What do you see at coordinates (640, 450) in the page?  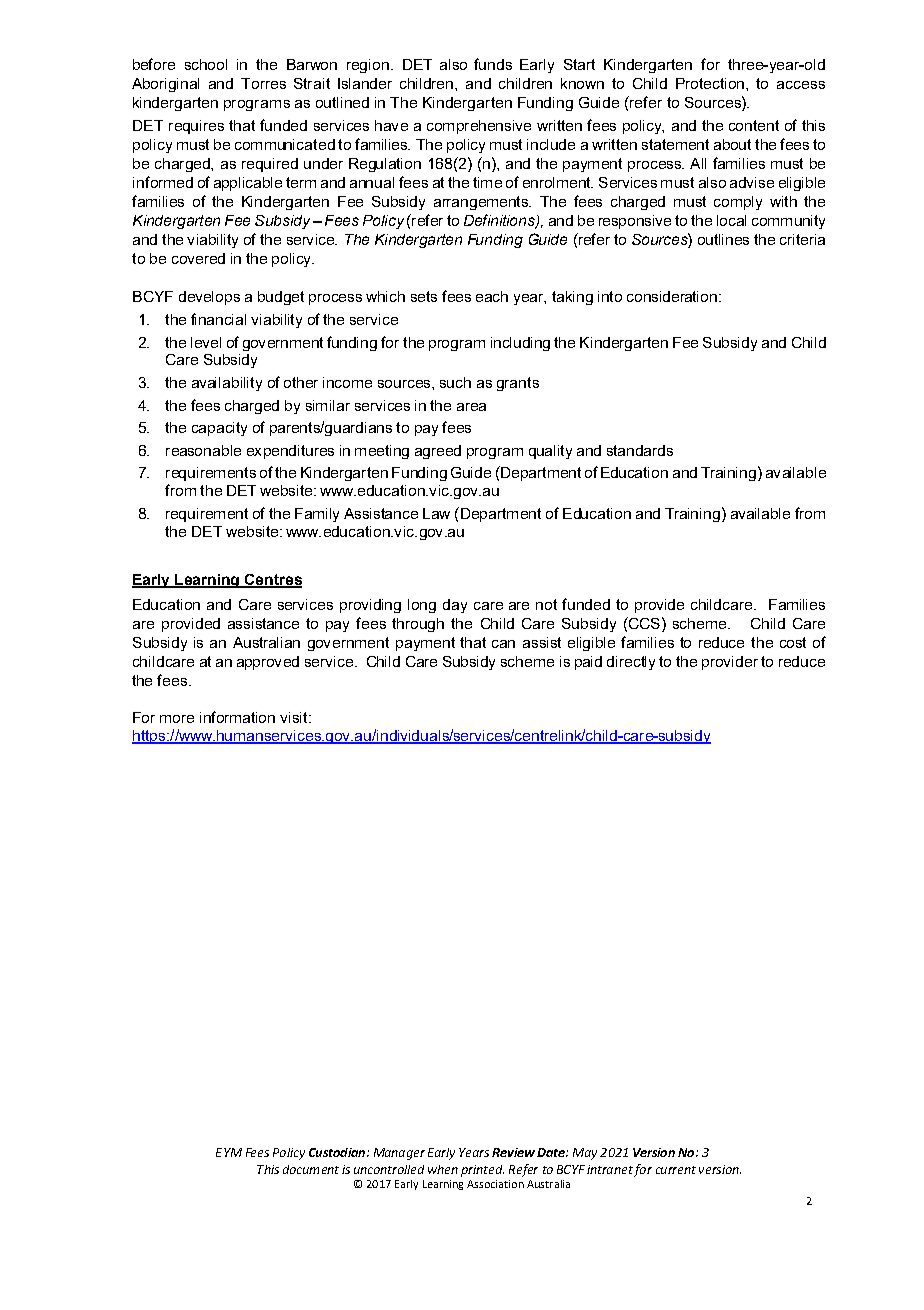 I see `standards` at bounding box center [640, 450].
